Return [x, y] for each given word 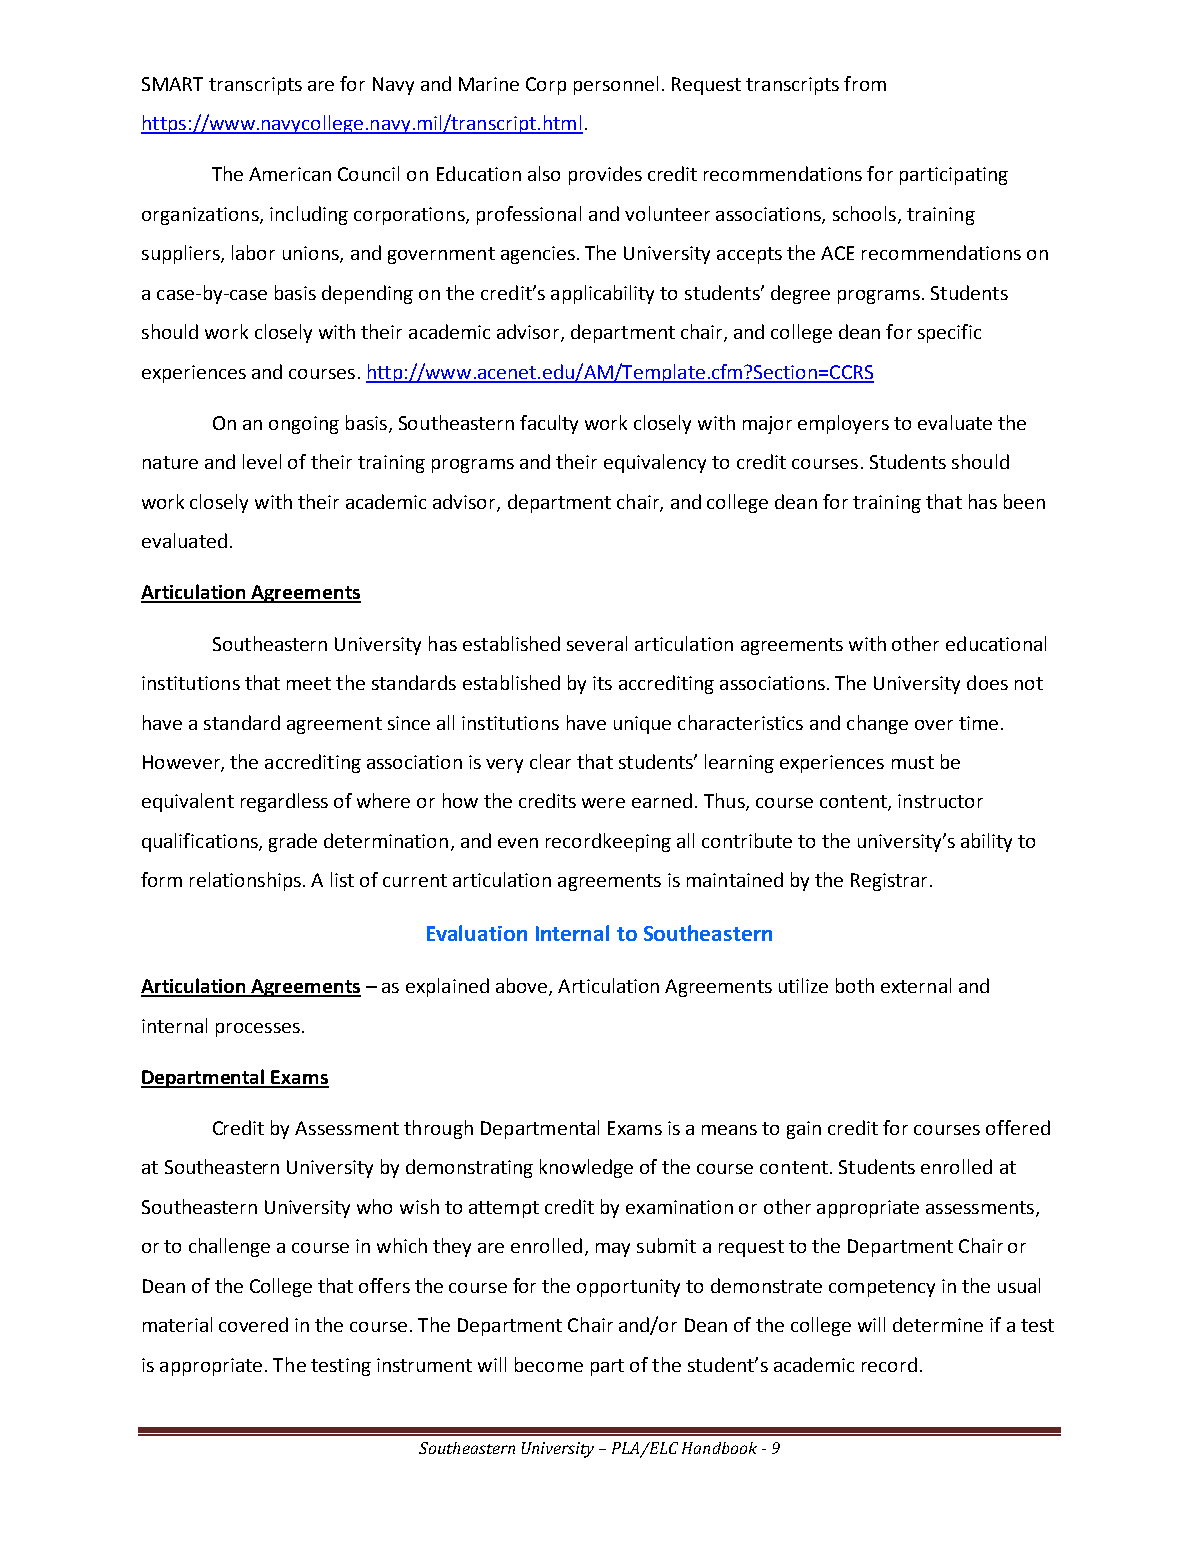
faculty [549, 424]
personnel [616, 85]
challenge [229, 1247]
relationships [245, 881]
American [290, 174]
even [518, 843]
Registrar [889, 882]
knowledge [586, 1168]
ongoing [304, 425]
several [597, 643]
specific [949, 333]
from [865, 83]
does [987, 682]
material [177, 1324]
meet [309, 683]
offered [1018, 1127]
